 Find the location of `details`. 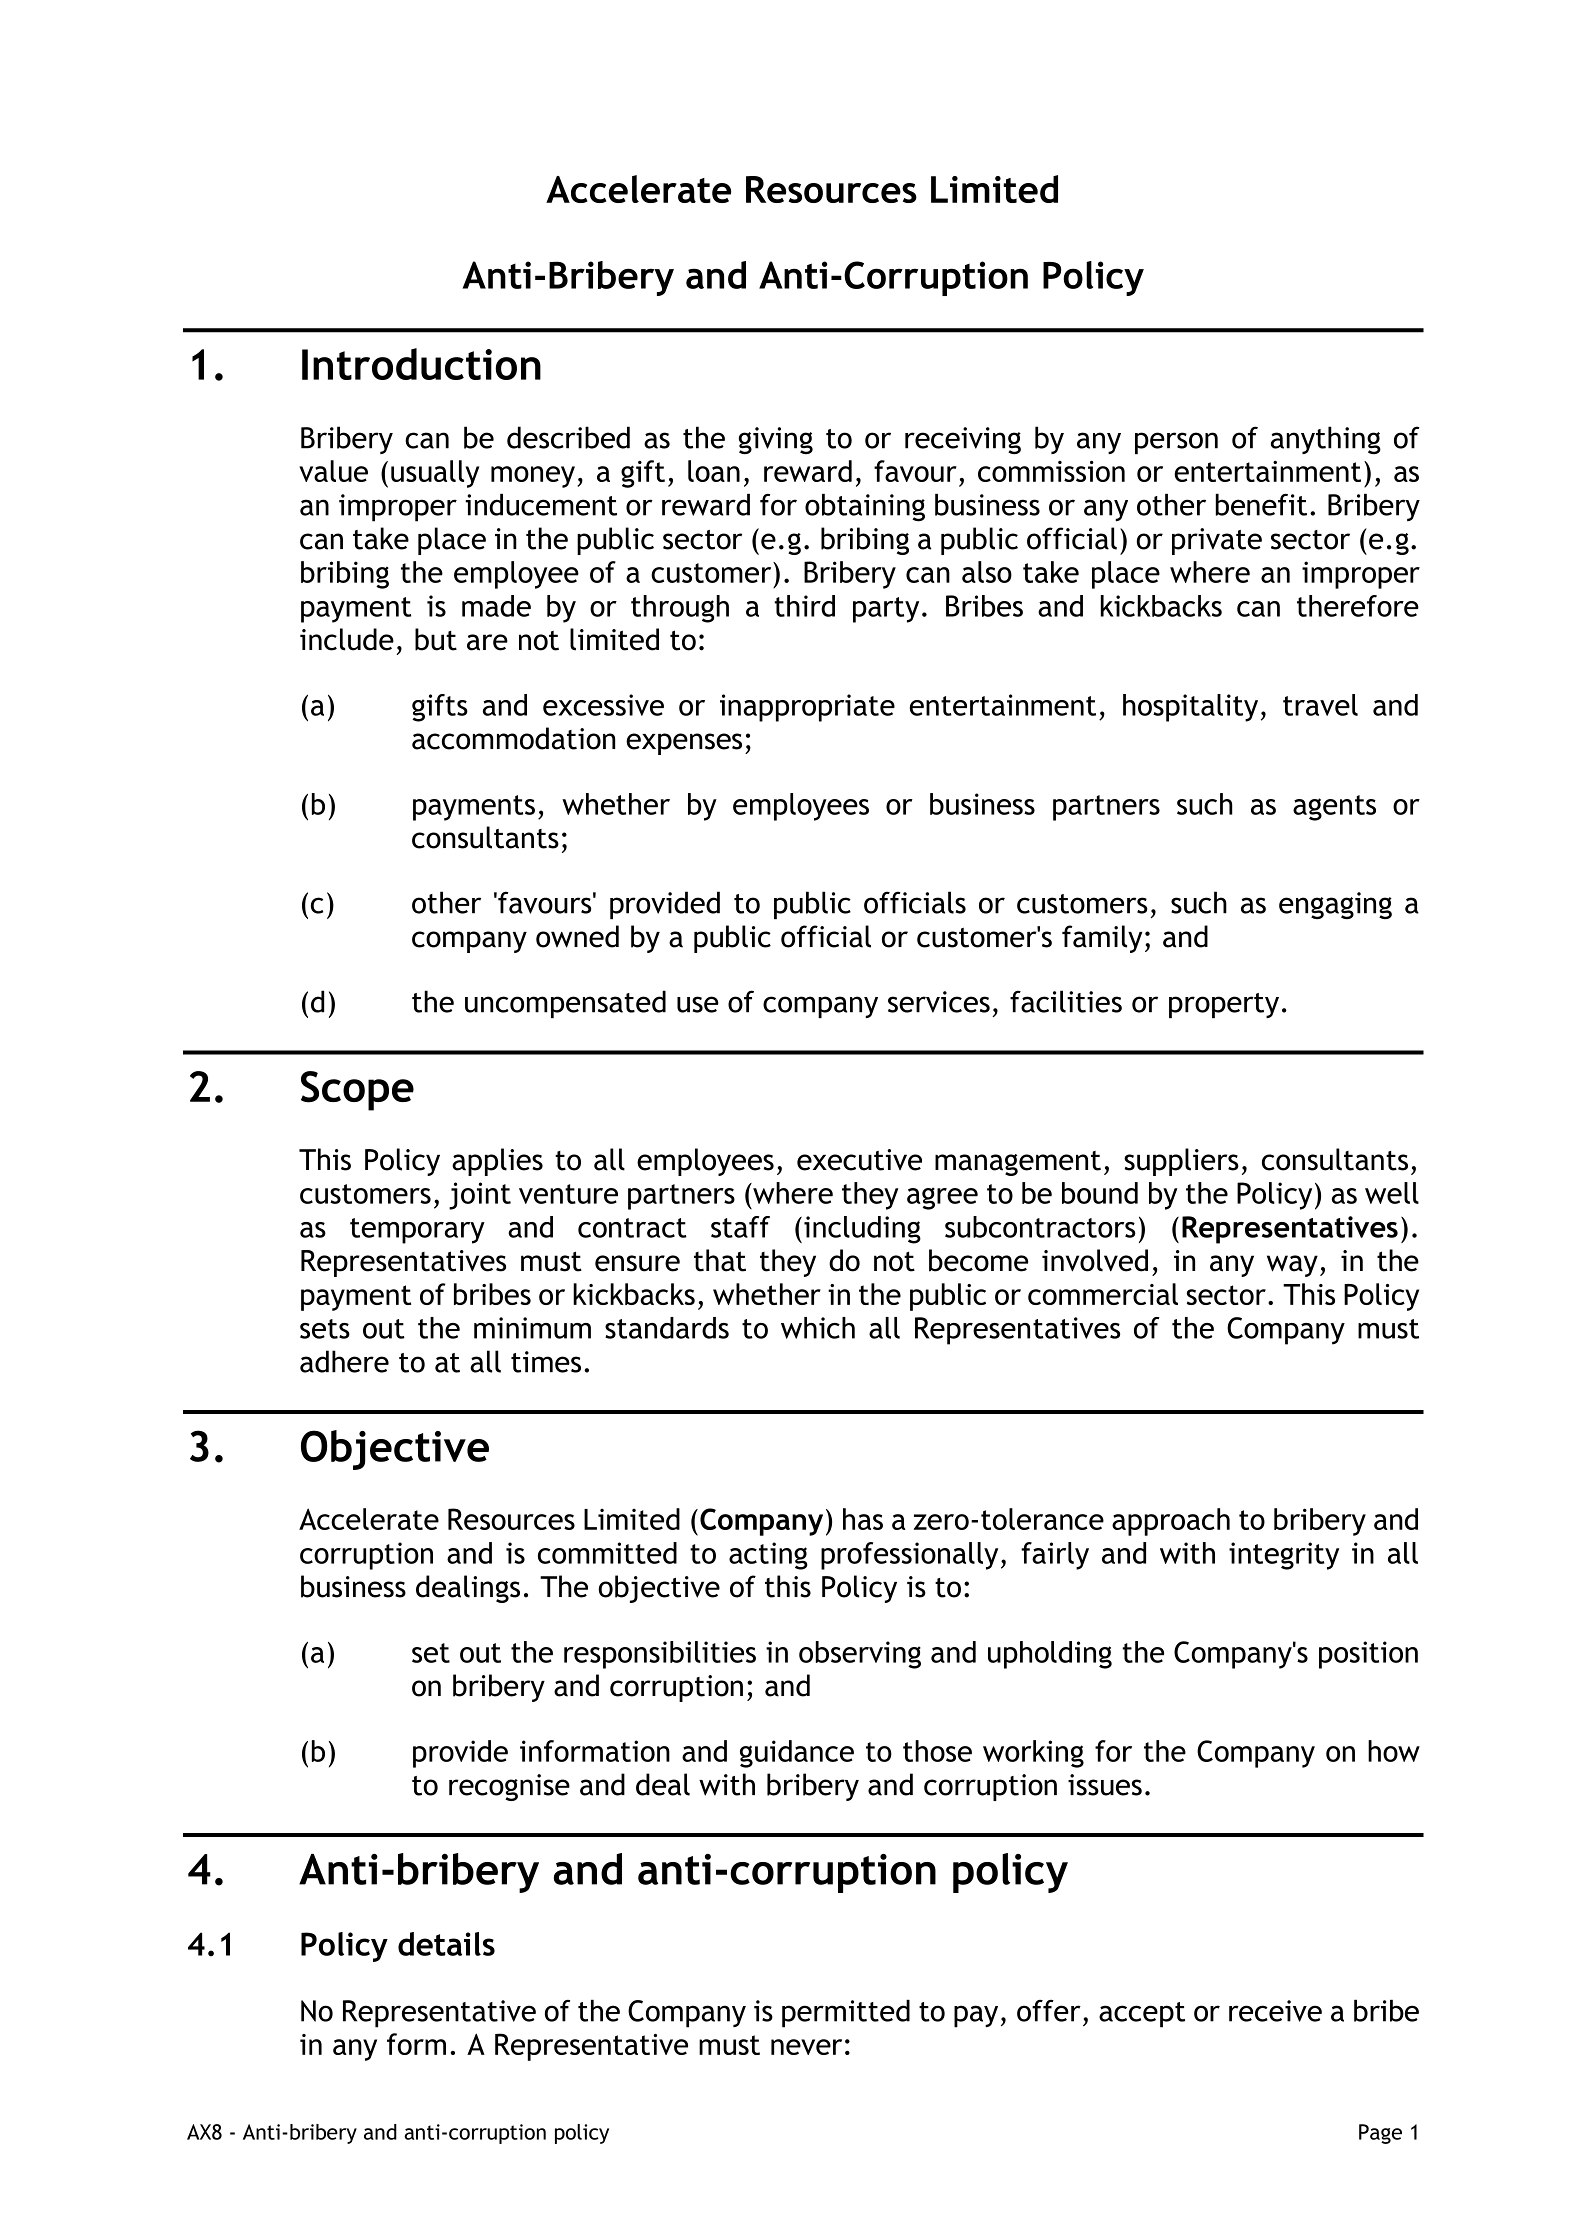

details is located at coordinates (446, 1944).
